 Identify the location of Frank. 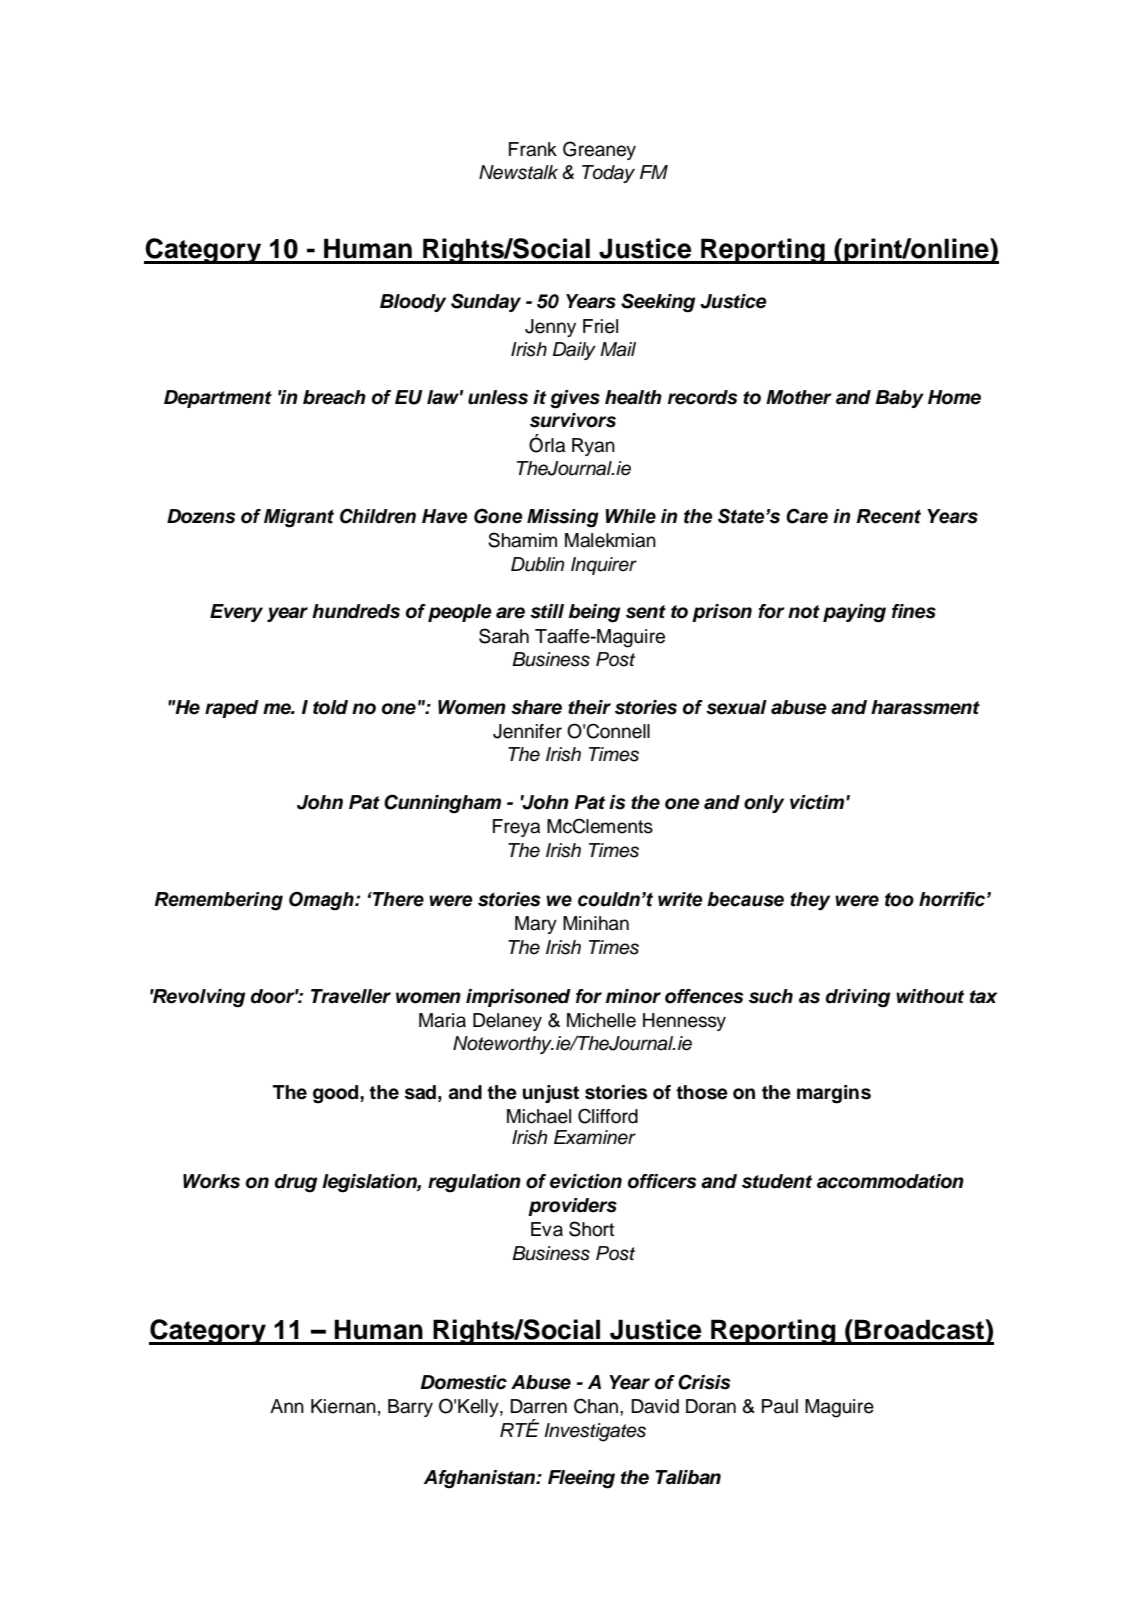
(533, 149).
